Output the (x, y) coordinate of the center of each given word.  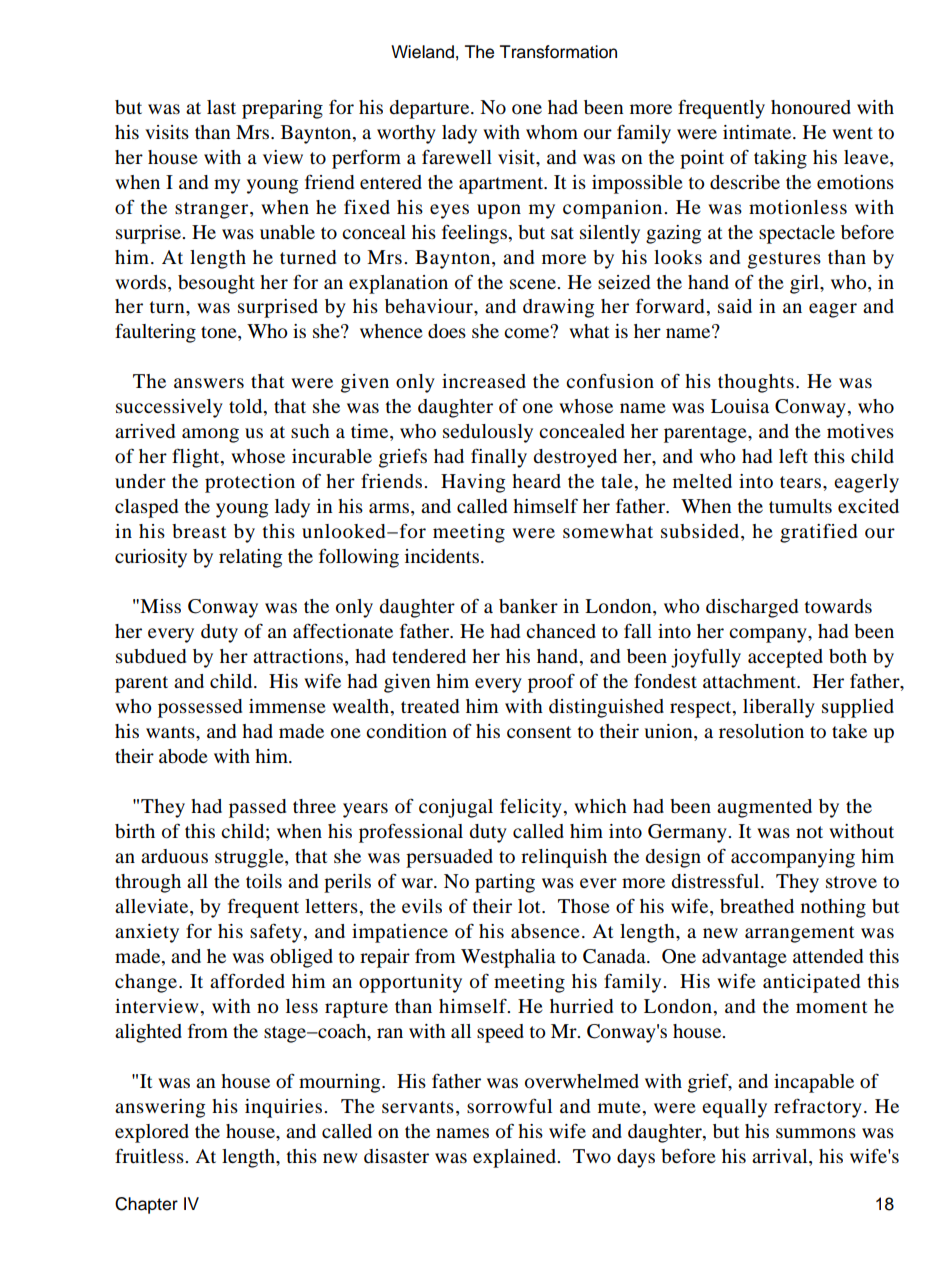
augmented (764, 808)
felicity (532, 808)
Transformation (558, 52)
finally (499, 458)
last (221, 107)
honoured (811, 107)
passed (257, 808)
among (210, 435)
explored (152, 1133)
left (793, 455)
